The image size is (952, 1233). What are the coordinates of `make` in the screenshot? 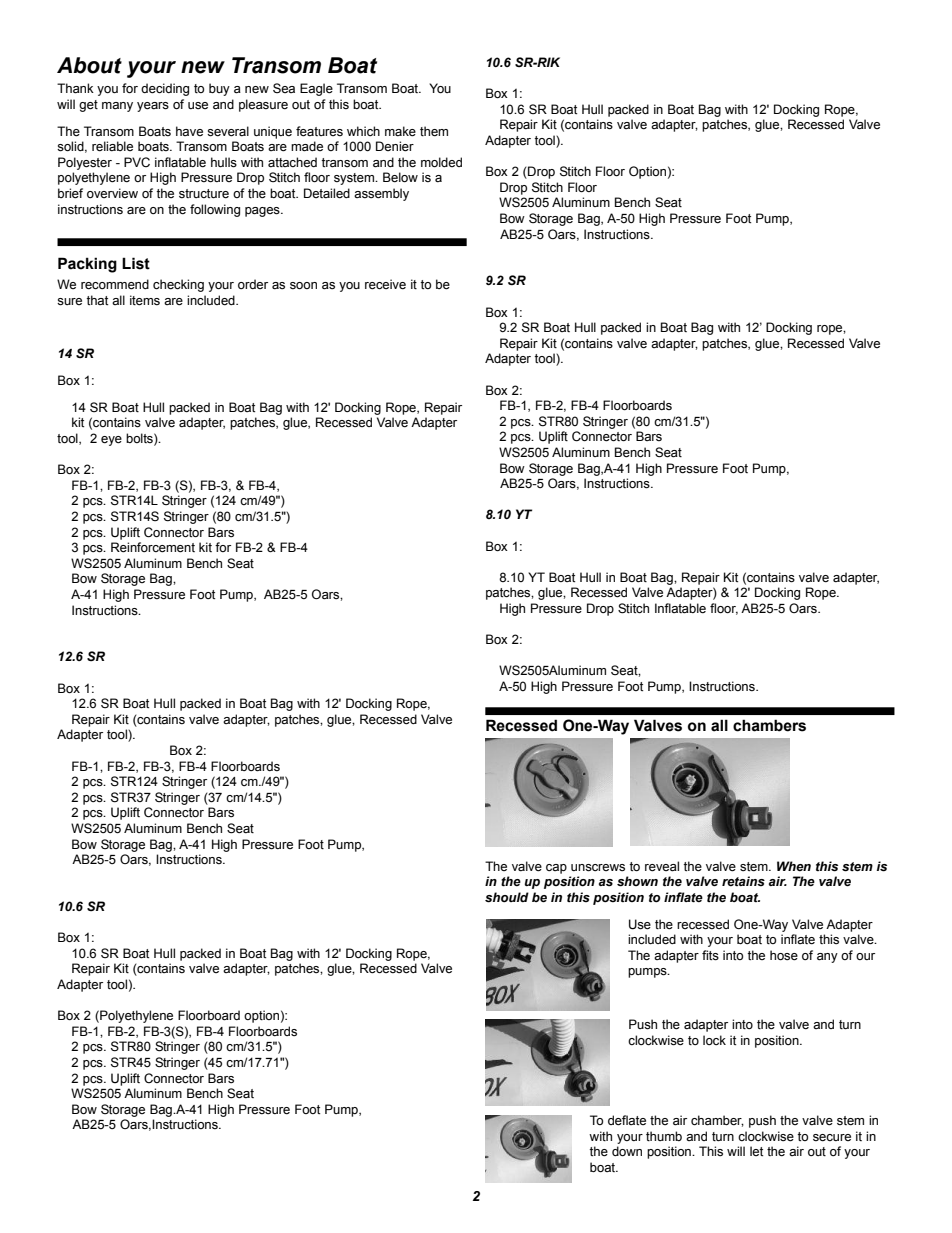 It's located at (400, 131).
